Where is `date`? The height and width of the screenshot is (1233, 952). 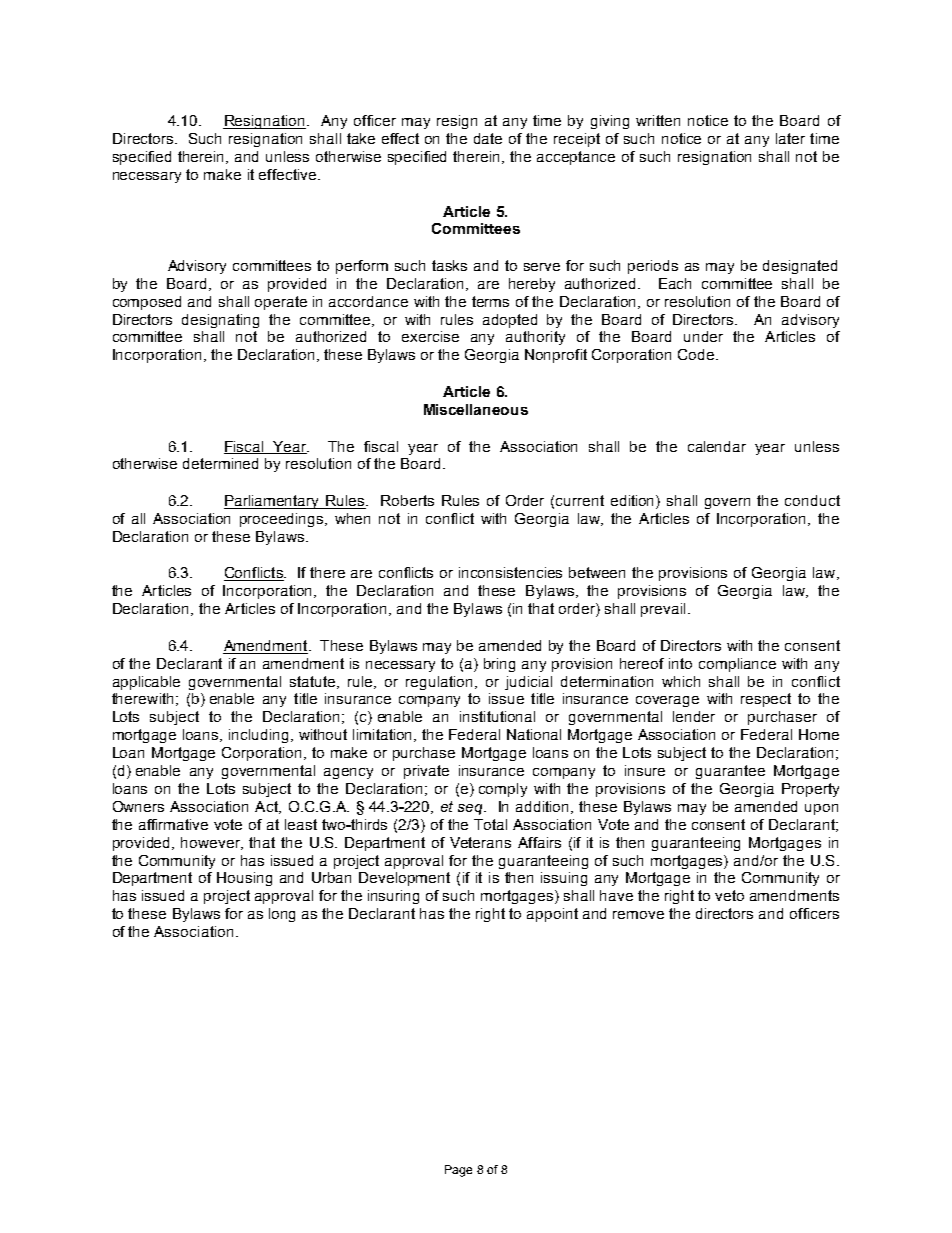
date is located at coordinates (488, 138).
